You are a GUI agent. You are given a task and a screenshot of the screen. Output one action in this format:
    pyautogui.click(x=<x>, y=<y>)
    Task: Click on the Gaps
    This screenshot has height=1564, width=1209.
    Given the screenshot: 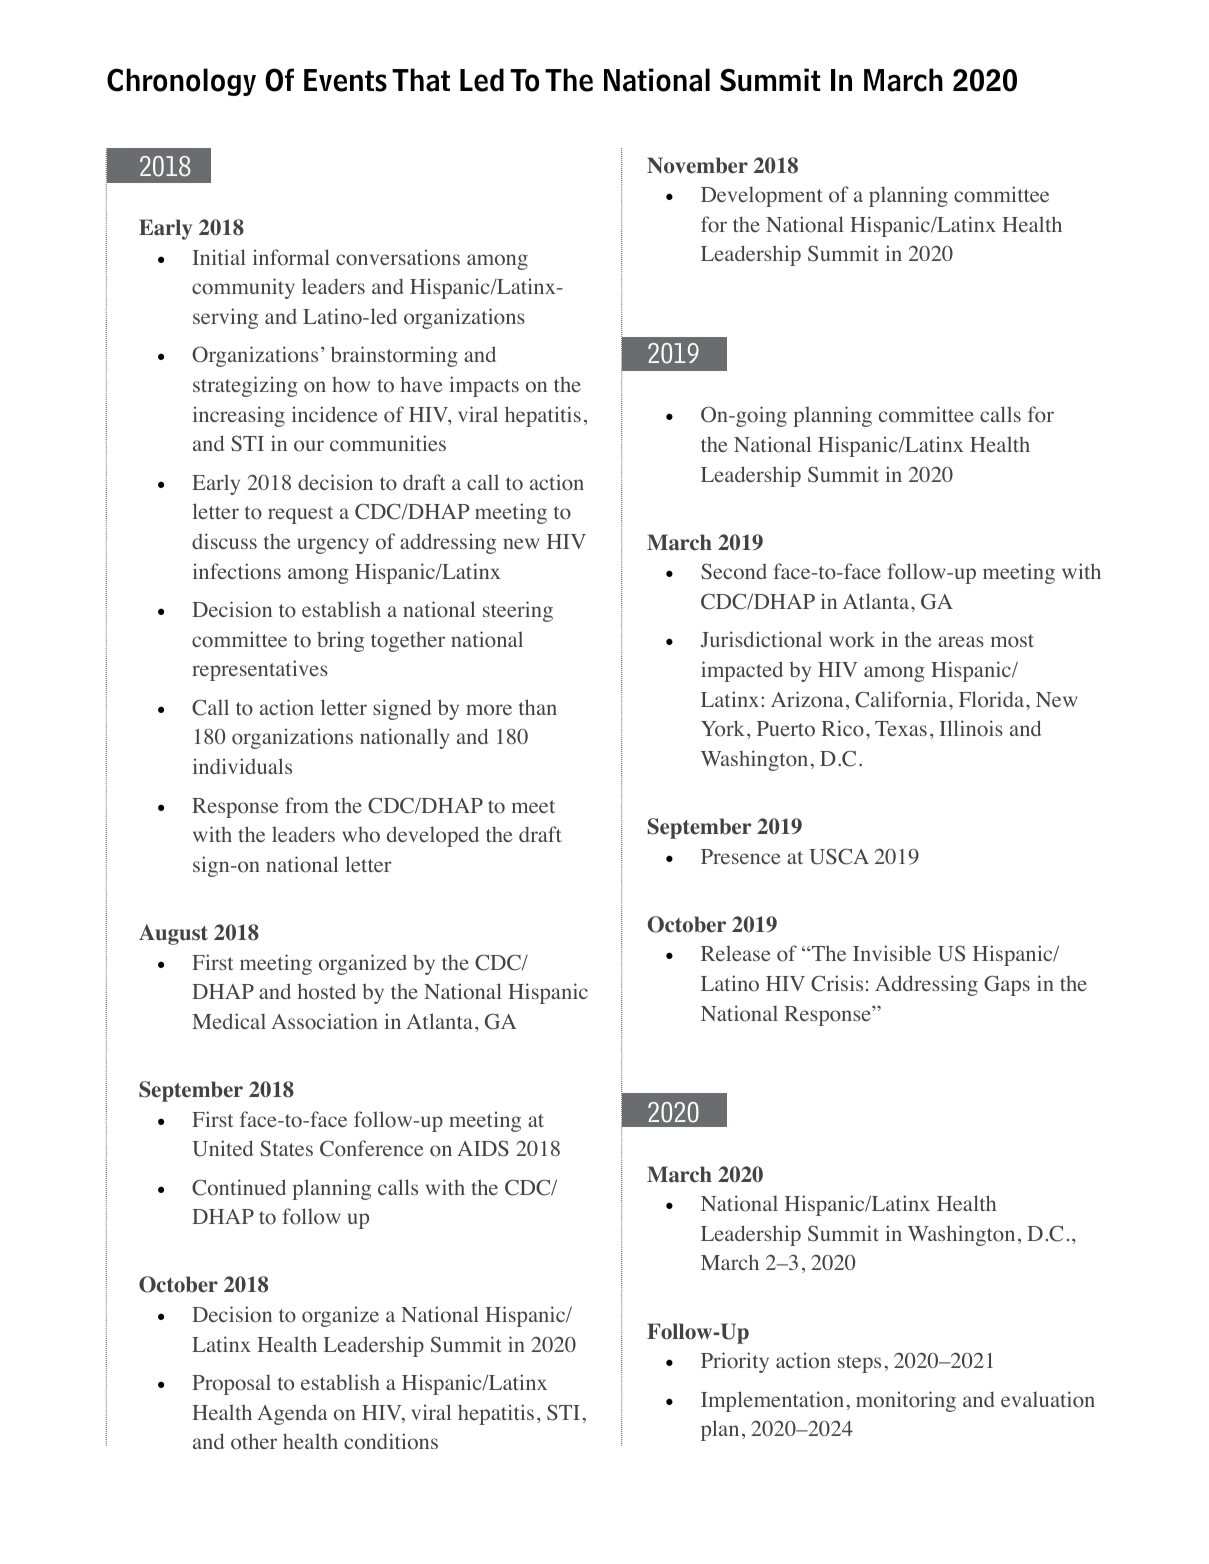 What is the action you would take?
    pyautogui.click(x=1007, y=985)
